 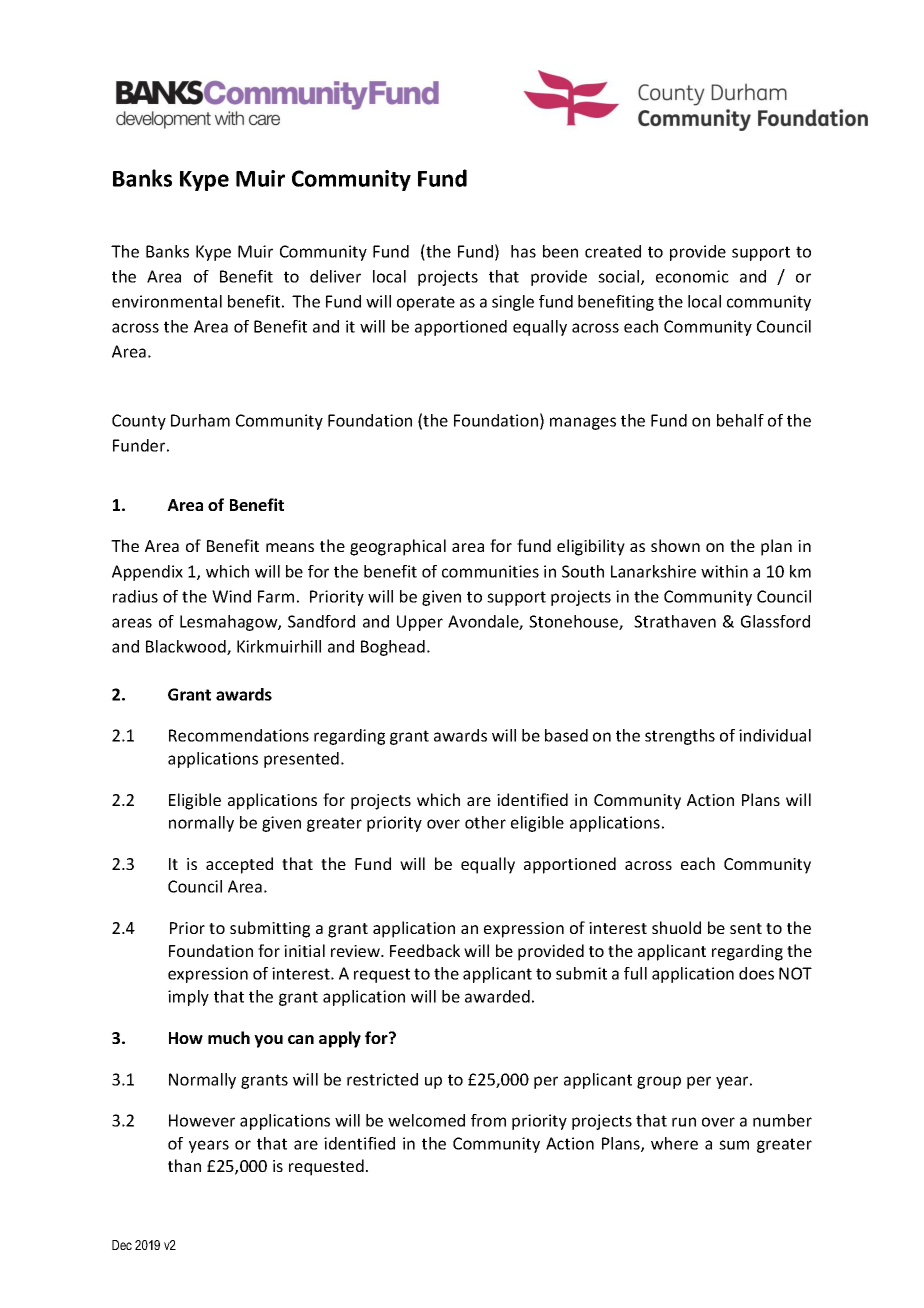 What do you see at coordinates (740, 420) in the document?
I see `behalf` at bounding box center [740, 420].
